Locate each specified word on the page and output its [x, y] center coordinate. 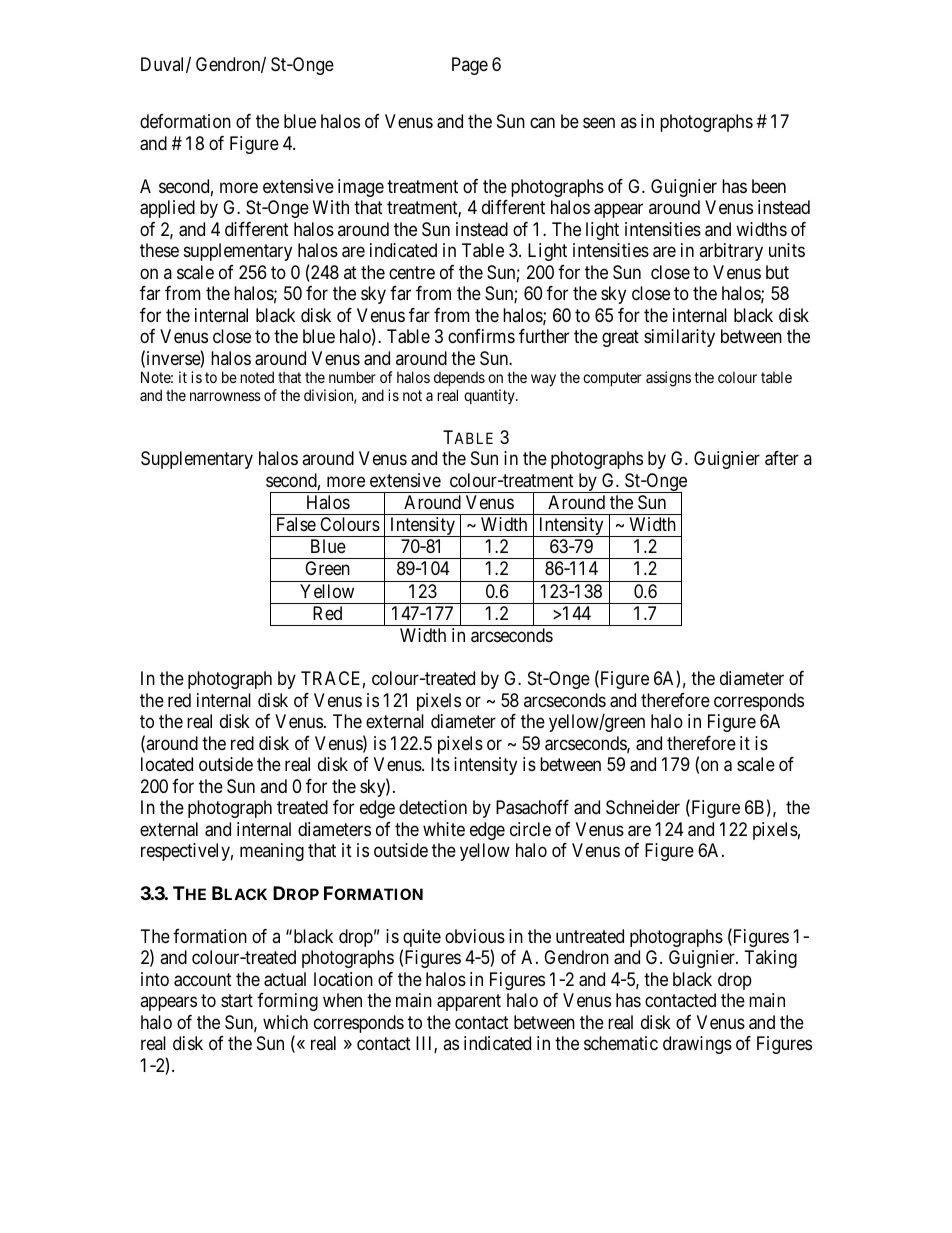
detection [433, 807]
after [782, 458]
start [237, 1001]
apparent [469, 1003]
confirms [481, 336]
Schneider [643, 807]
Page [470, 66]
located [167, 764]
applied [167, 209]
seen [599, 123]
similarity [679, 338]
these [159, 250]
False [296, 524]
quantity [490, 396]
